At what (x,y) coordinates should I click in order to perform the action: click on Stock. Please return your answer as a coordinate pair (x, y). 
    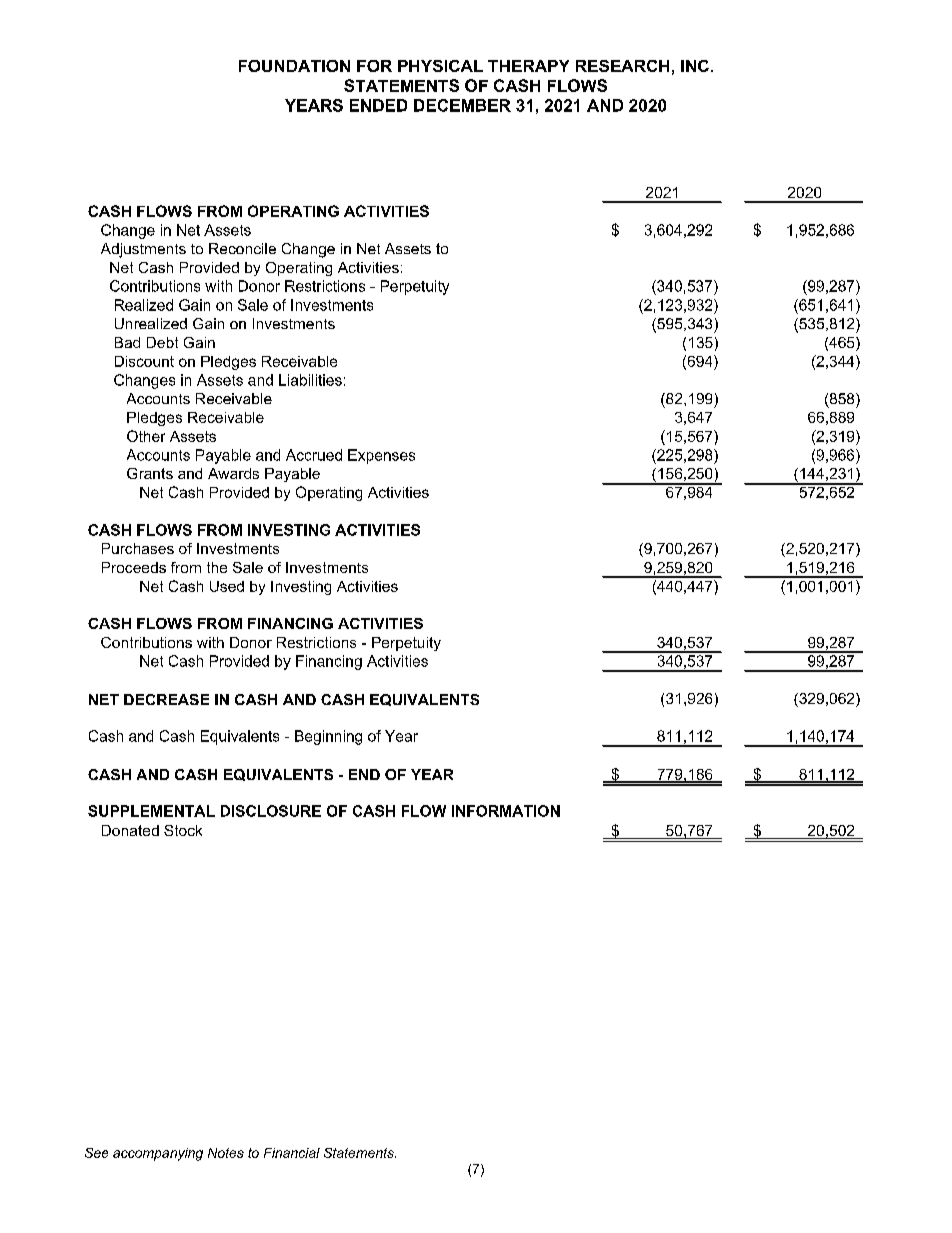
    Looking at the image, I should click on (183, 830).
